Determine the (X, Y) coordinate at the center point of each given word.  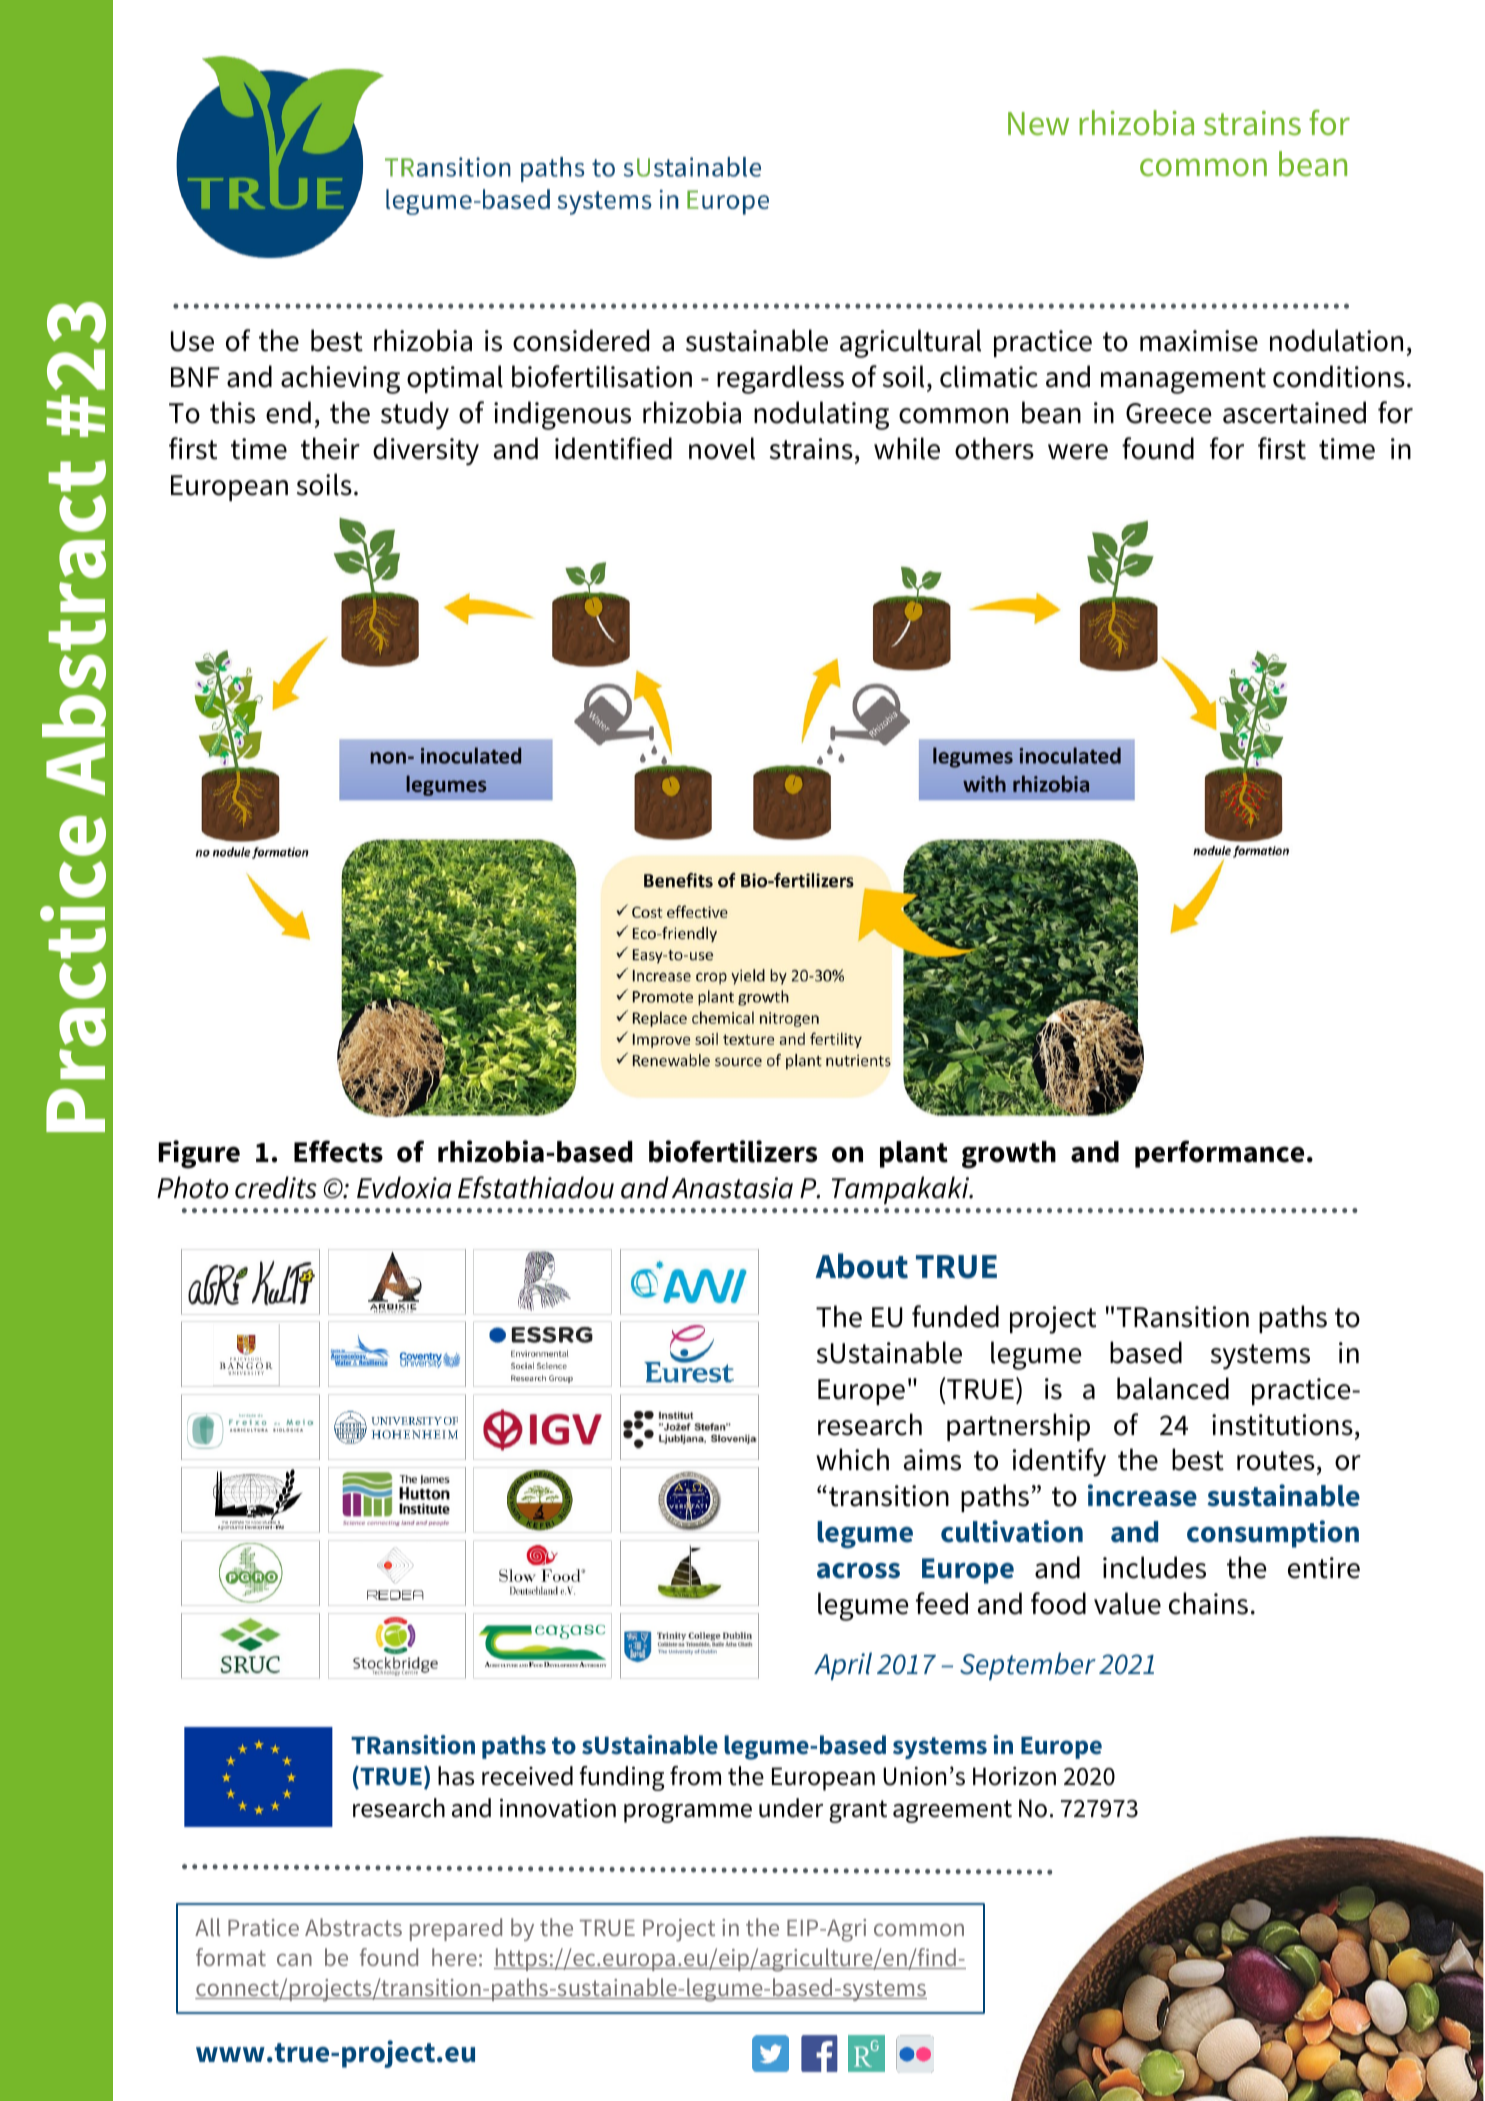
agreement (952, 1811)
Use (192, 341)
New (1038, 124)
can (294, 1959)
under (791, 1808)
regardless (780, 379)
